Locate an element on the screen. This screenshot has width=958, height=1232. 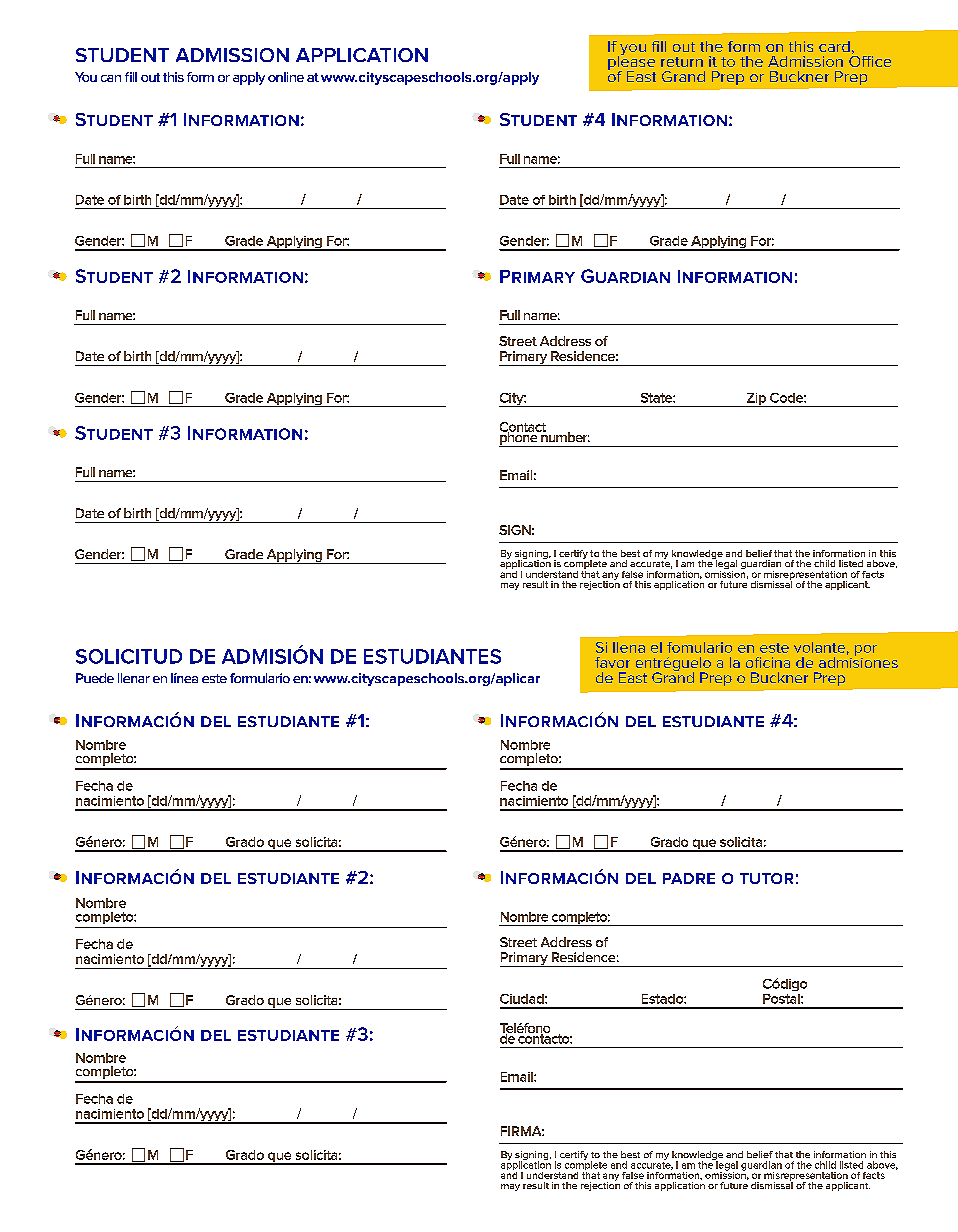
TUTOR is located at coordinates (766, 878).
